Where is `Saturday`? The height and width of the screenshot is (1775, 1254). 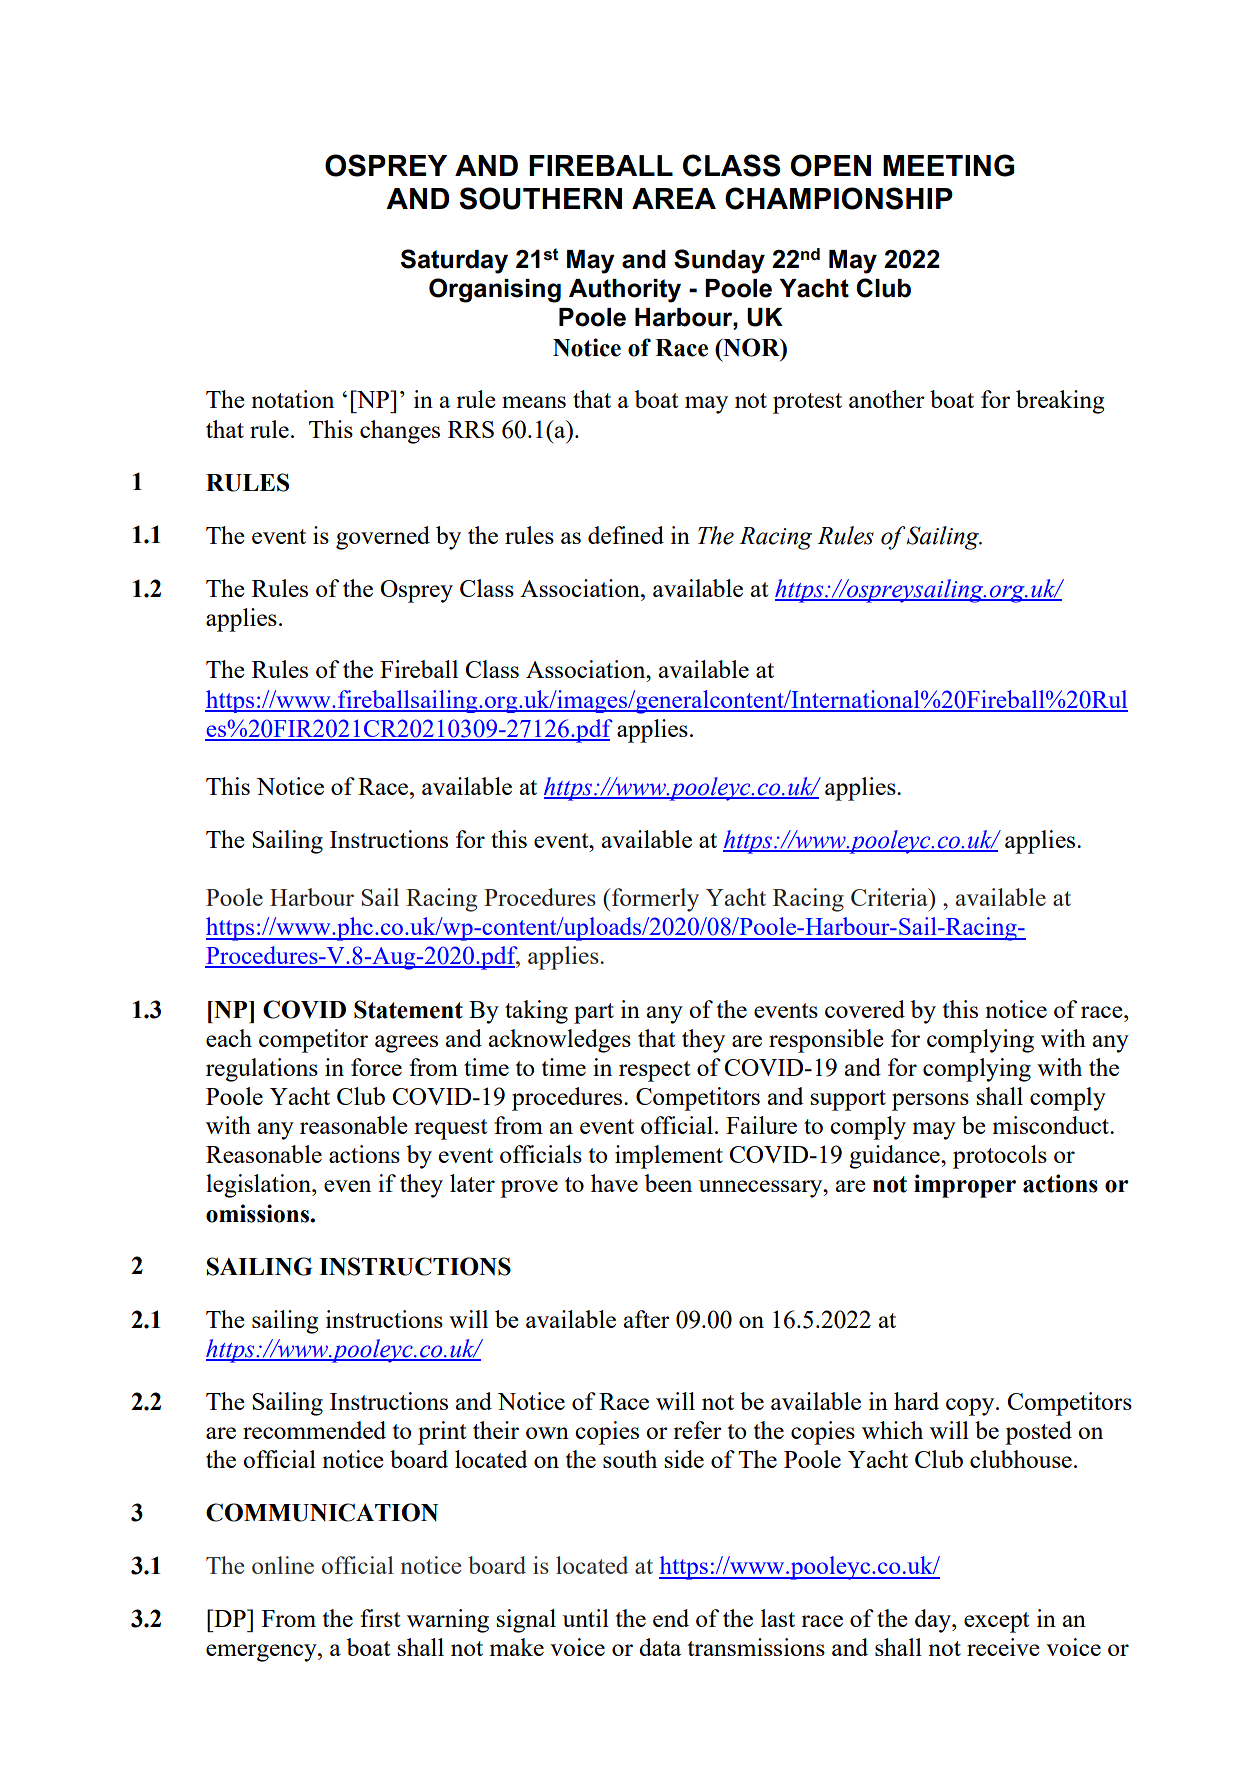 Saturday is located at coordinates (454, 261).
